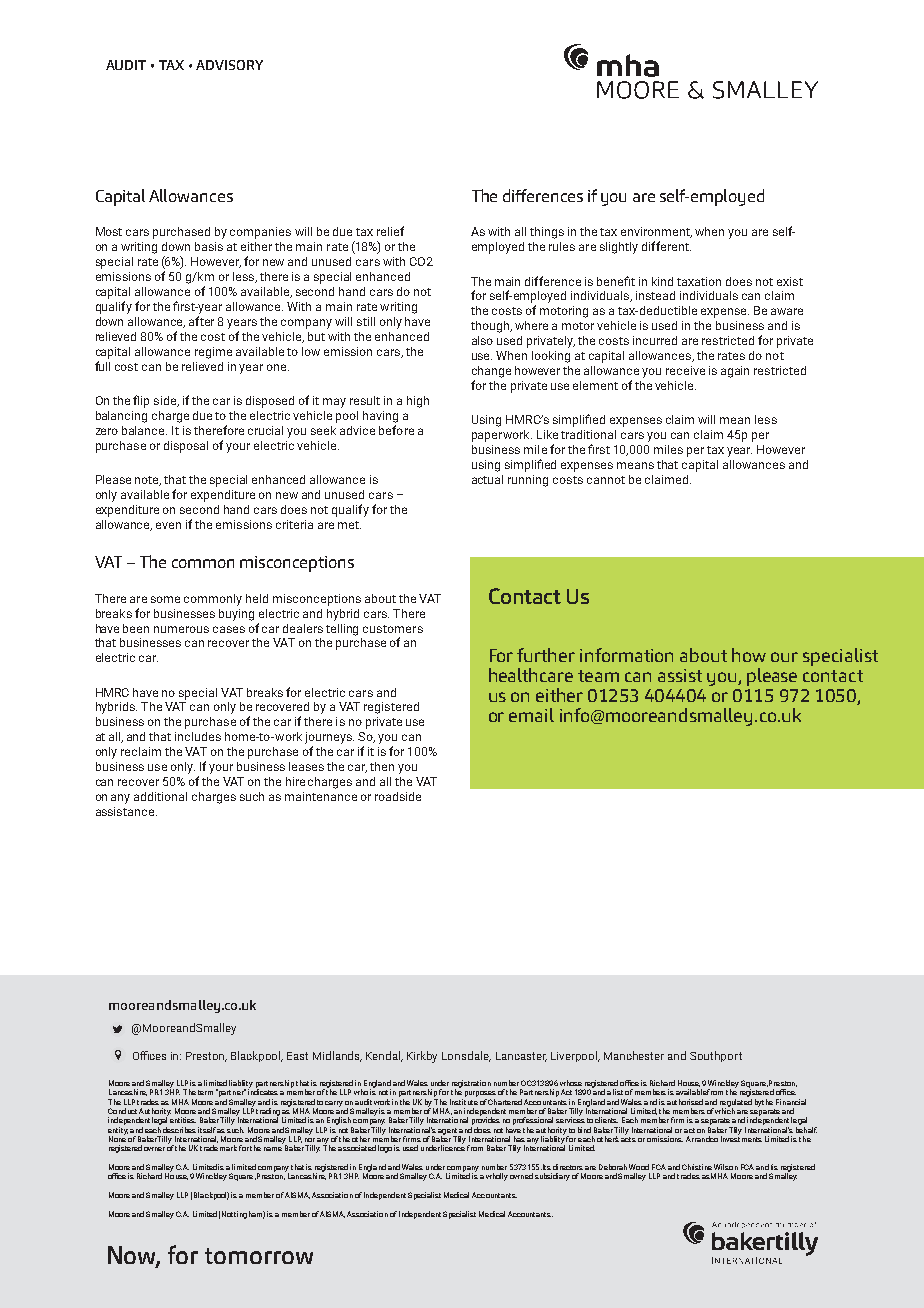  Describe the element at coordinates (390, 231) in the screenshot. I see `relief` at that location.
